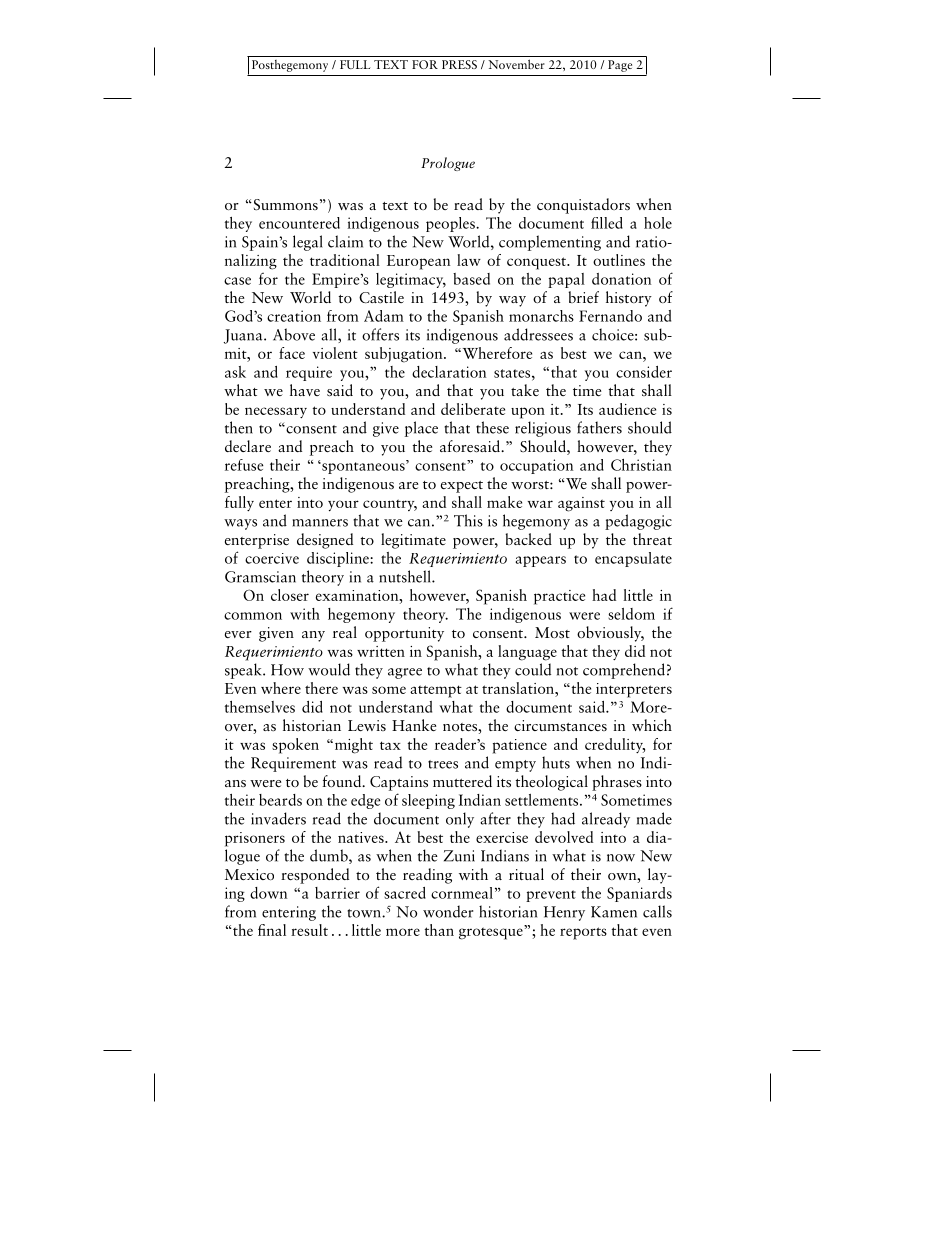 The width and height of the document is (952, 1233). I want to click on November, so click(516, 64).
